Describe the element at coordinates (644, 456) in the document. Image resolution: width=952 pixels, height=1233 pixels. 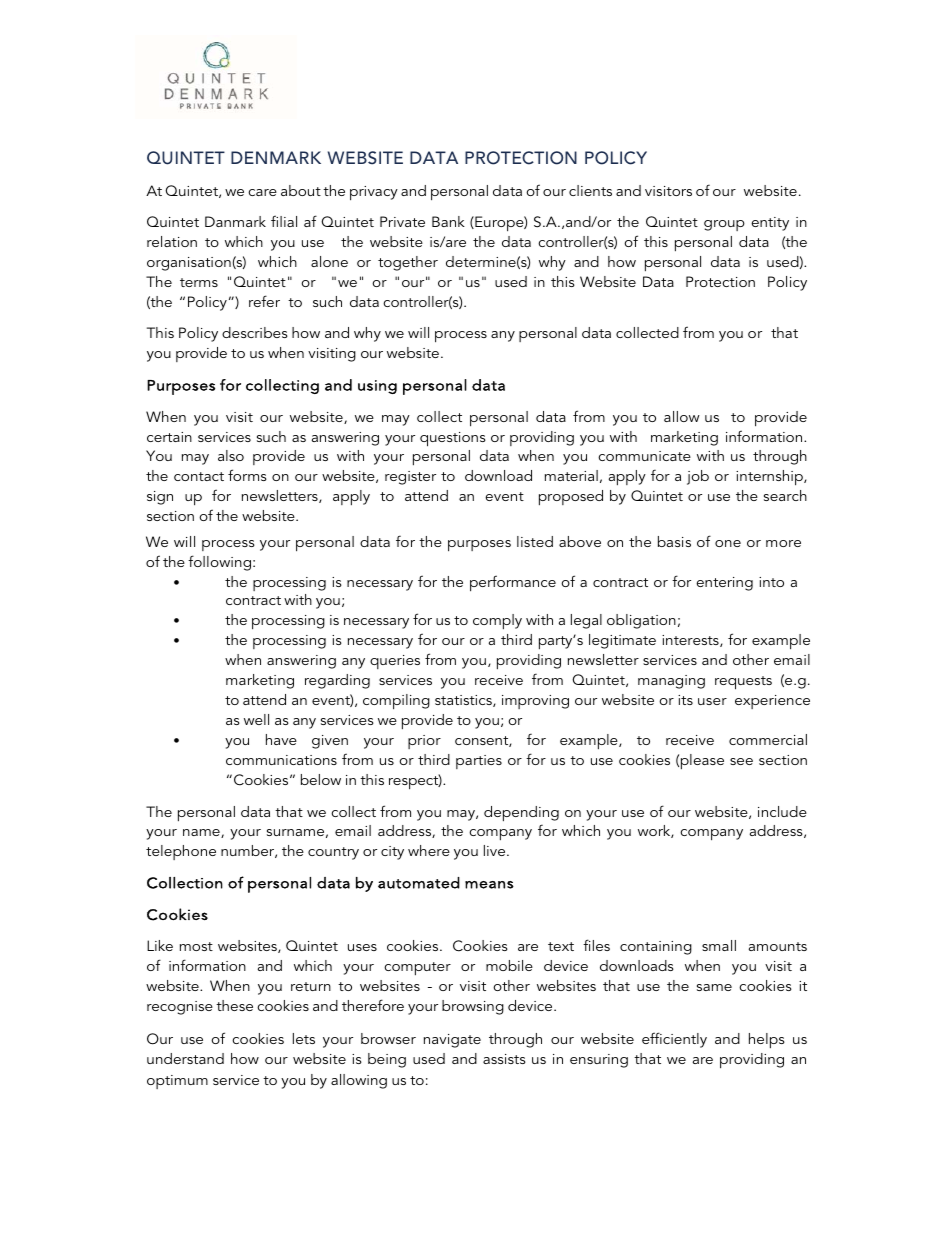
I see `communicate` at that location.
